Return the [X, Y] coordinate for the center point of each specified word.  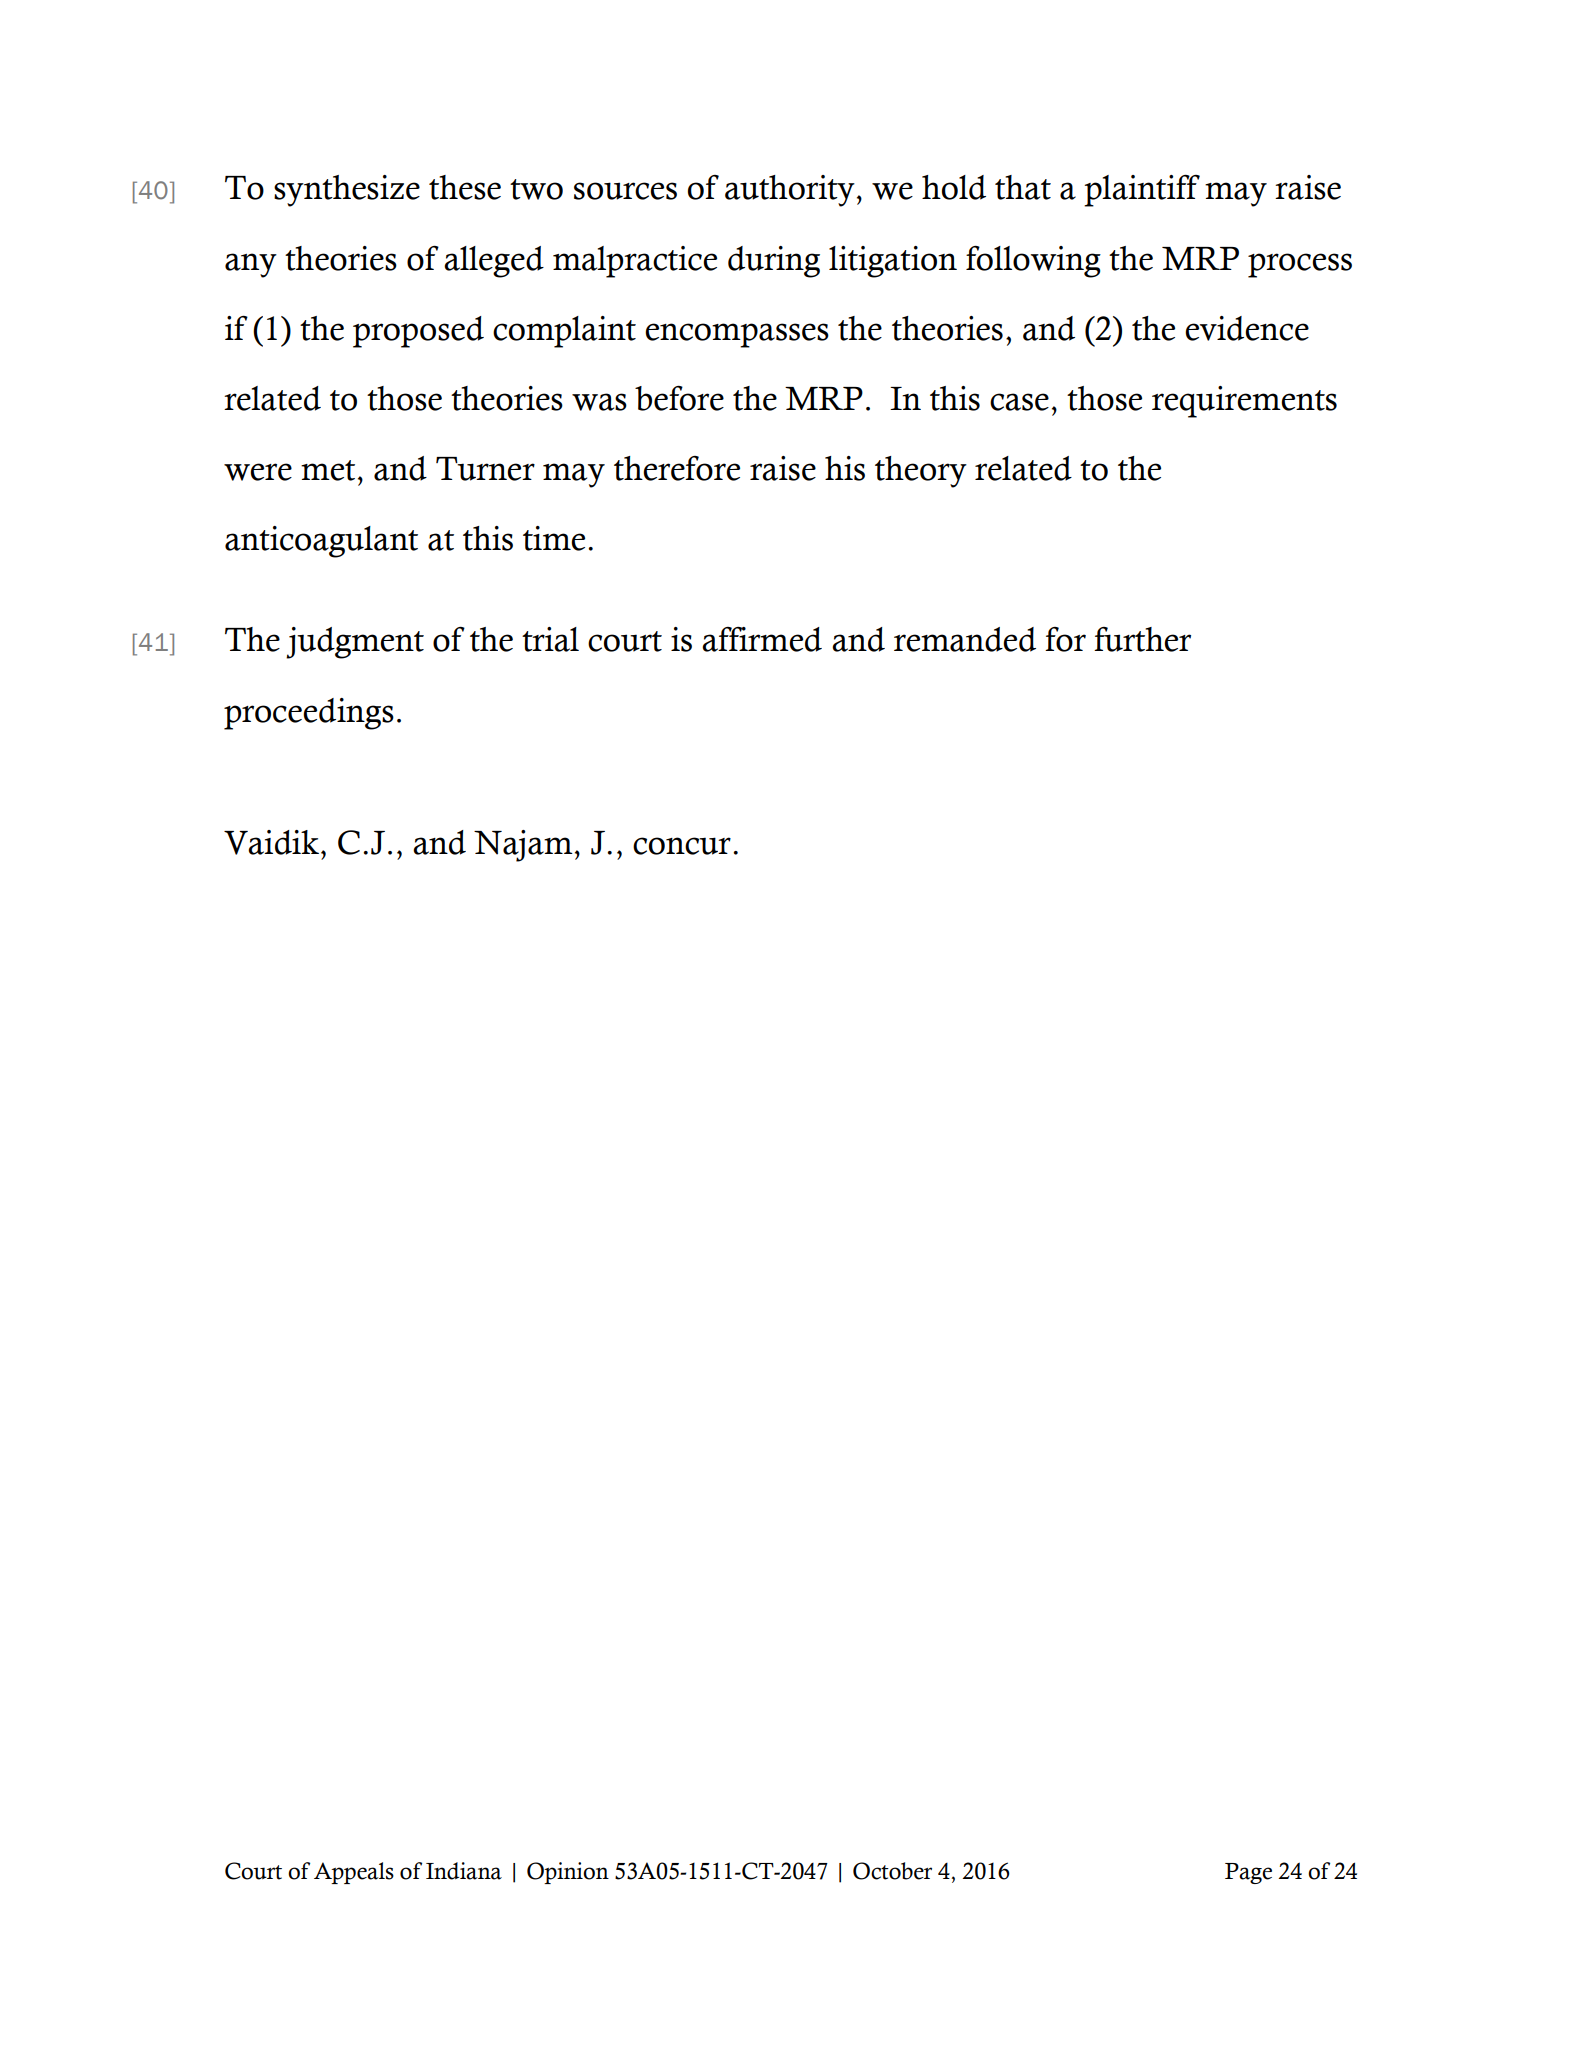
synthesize [347, 191]
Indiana [464, 1871]
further [1142, 639]
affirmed [762, 639]
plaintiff [1142, 191]
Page [1248, 1873]
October [892, 1871]
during [774, 262]
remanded [965, 639]
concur [682, 846]
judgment [355, 643]
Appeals [354, 1873]
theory [921, 472]
